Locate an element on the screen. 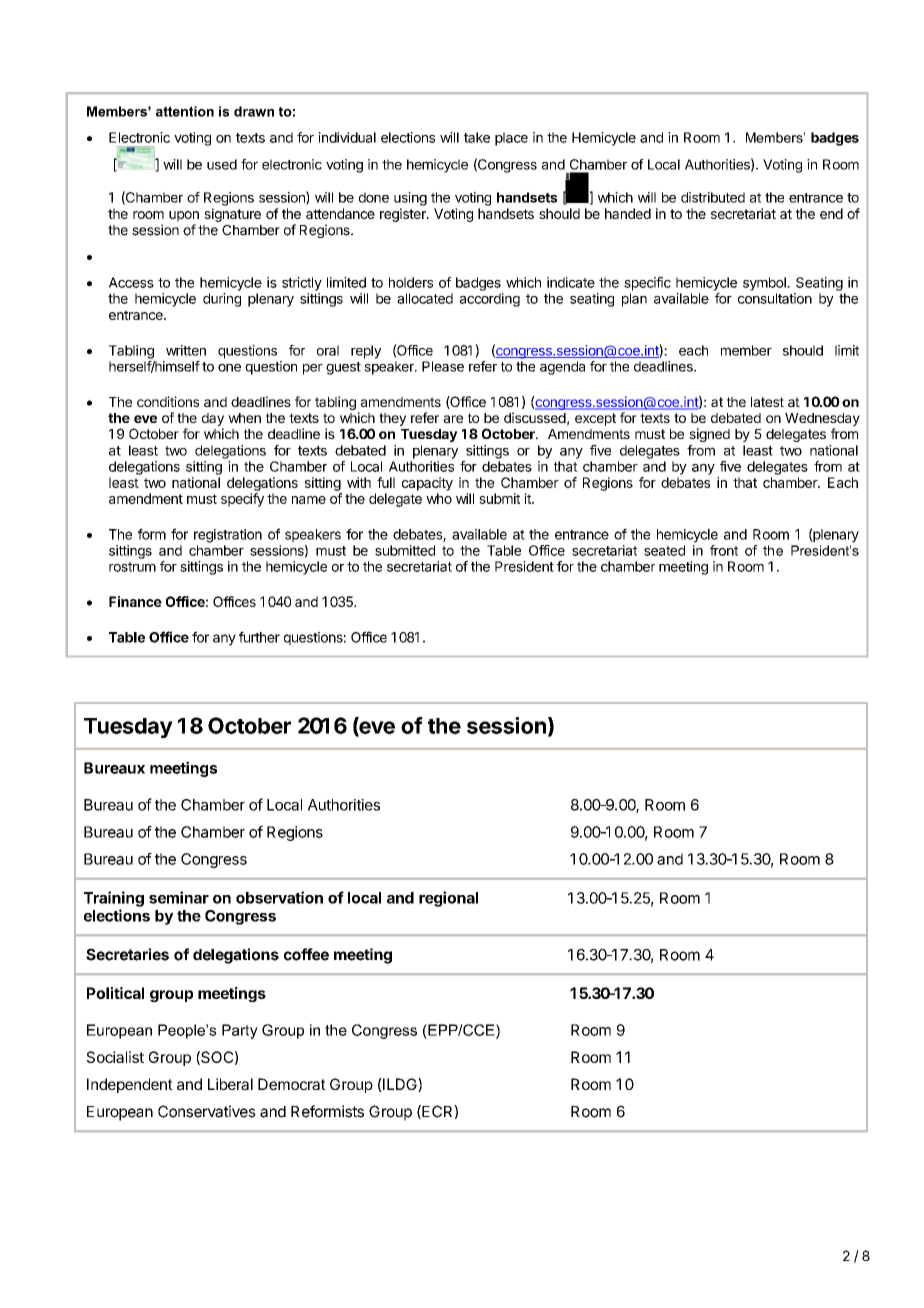  Democrat is located at coordinates (292, 1084).
